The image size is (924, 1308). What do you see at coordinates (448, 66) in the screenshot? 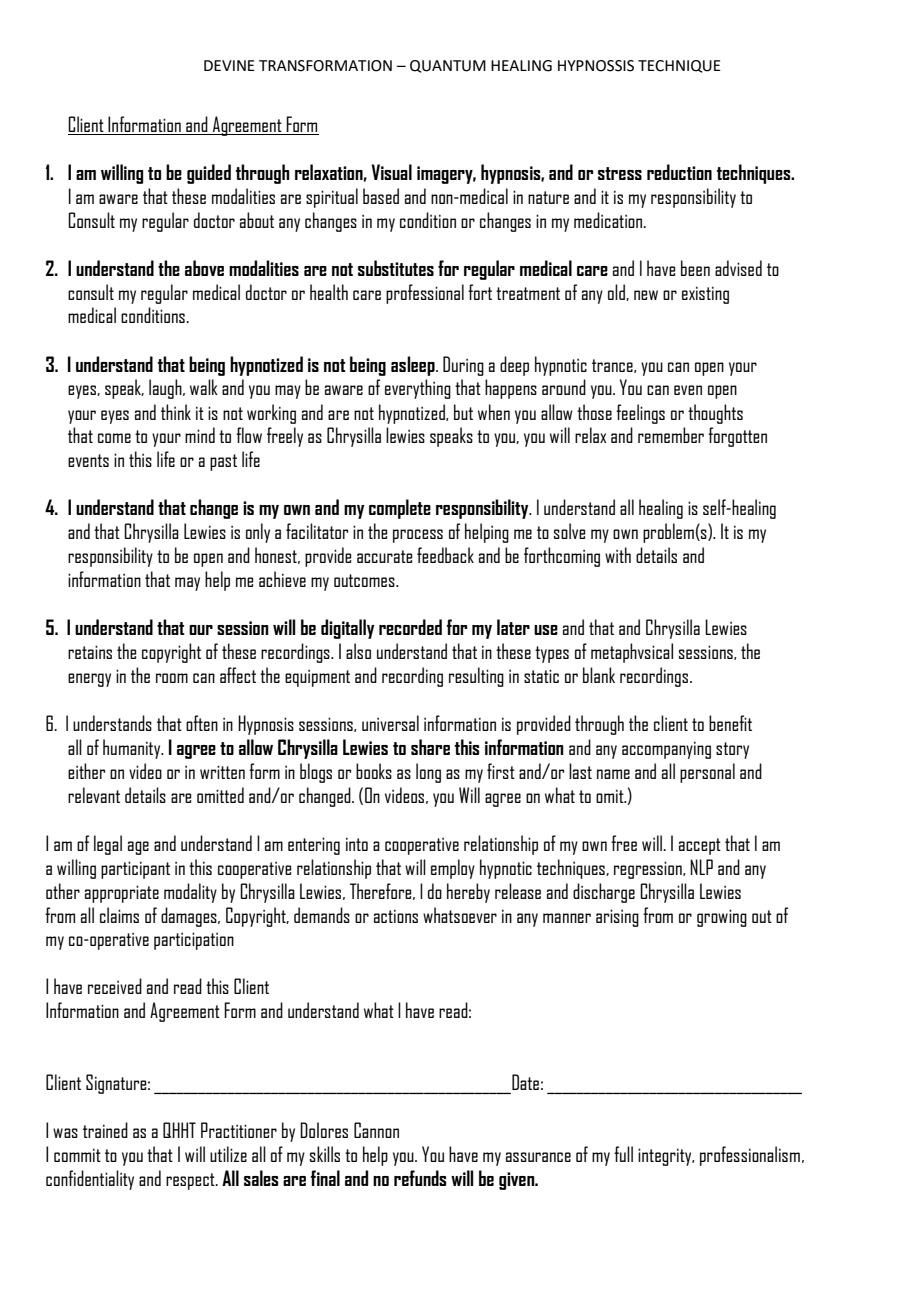
I see `QUANTUM` at bounding box center [448, 66].
